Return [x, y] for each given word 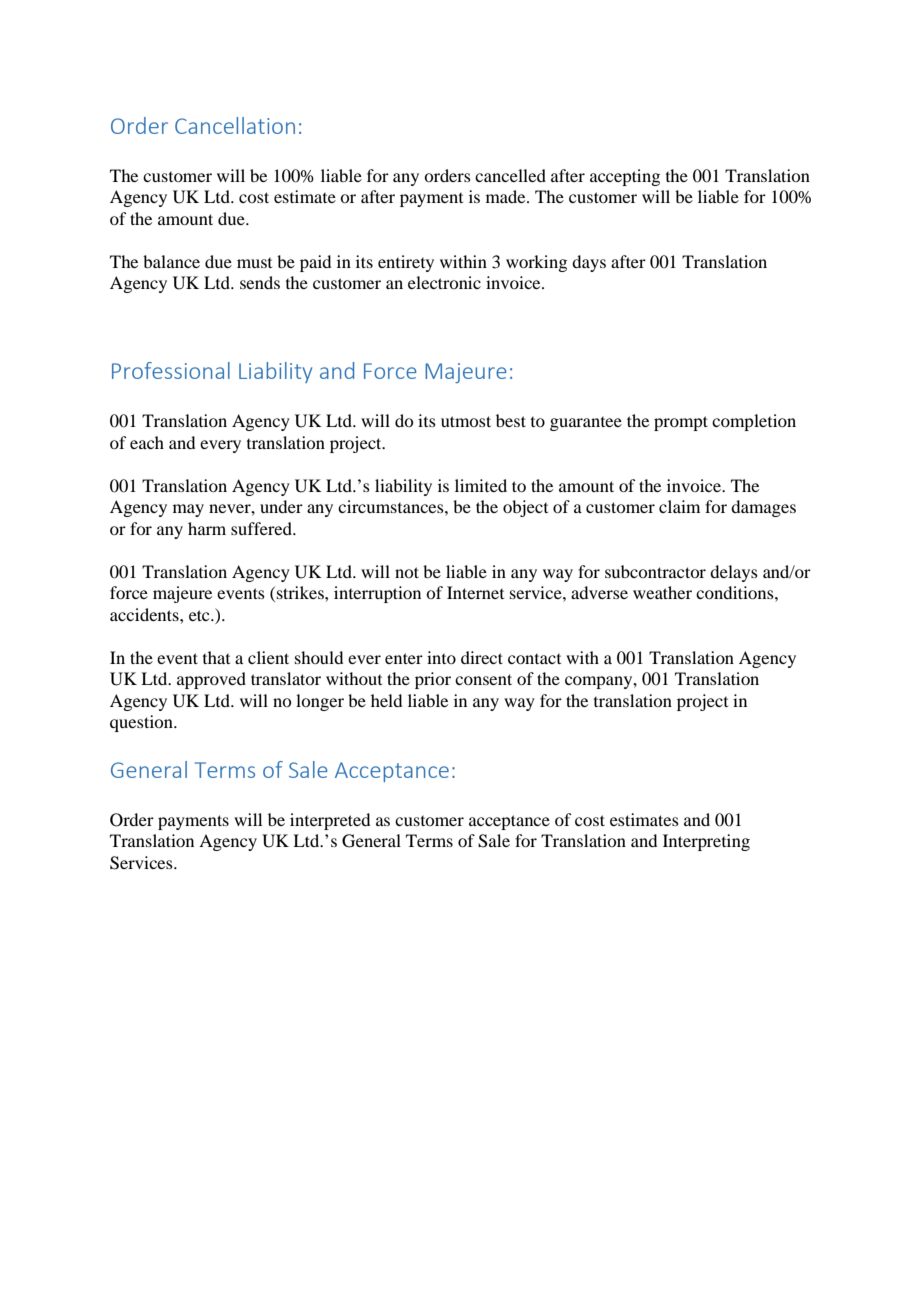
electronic [444, 282]
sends [260, 282]
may [188, 510]
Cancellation [235, 125]
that [216, 657]
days [589, 263]
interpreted [330, 821]
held [386, 700]
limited [481, 485]
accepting [625, 177]
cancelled [510, 175]
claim [679, 506]
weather [662, 592]
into [441, 657]
